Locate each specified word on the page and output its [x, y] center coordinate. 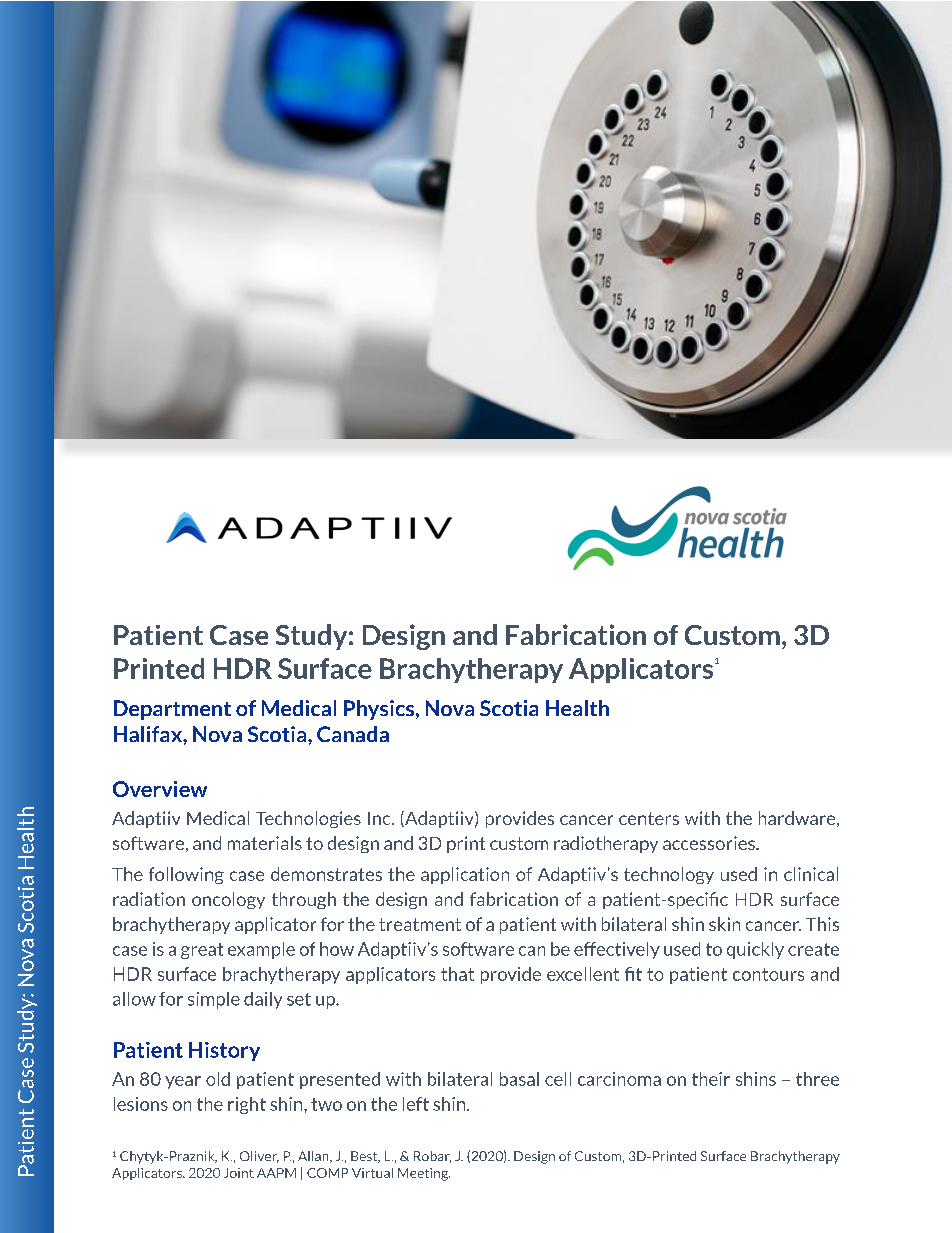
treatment [420, 924]
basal [519, 1079]
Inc [380, 818]
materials [265, 843]
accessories [710, 843]
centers [649, 818]
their [711, 1079]
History [224, 1051]
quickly [755, 950]
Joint [239, 1173]
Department [172, 710]
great [202, 951]
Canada [353, 734]
